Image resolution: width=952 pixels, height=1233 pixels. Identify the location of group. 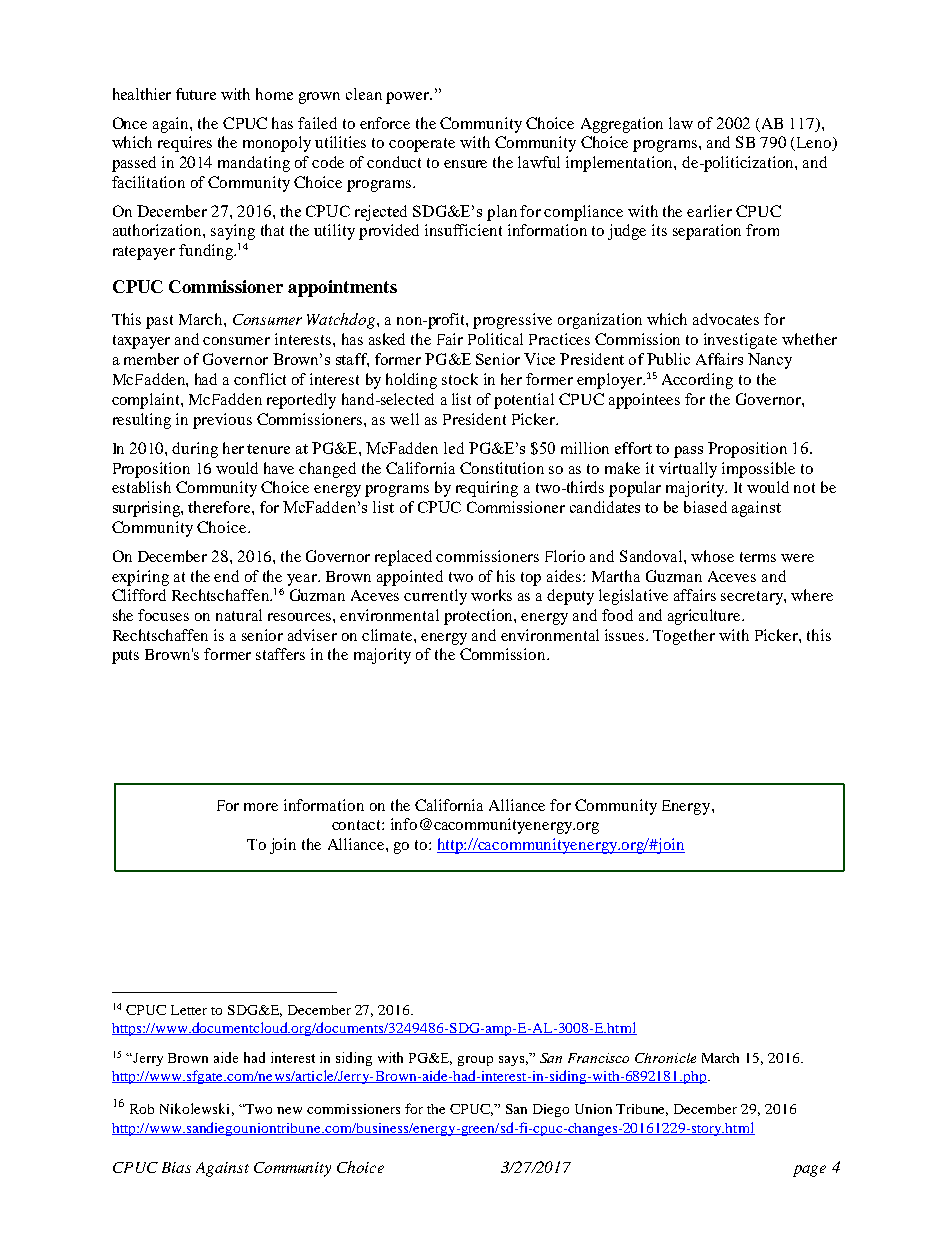
(475, 1061).
